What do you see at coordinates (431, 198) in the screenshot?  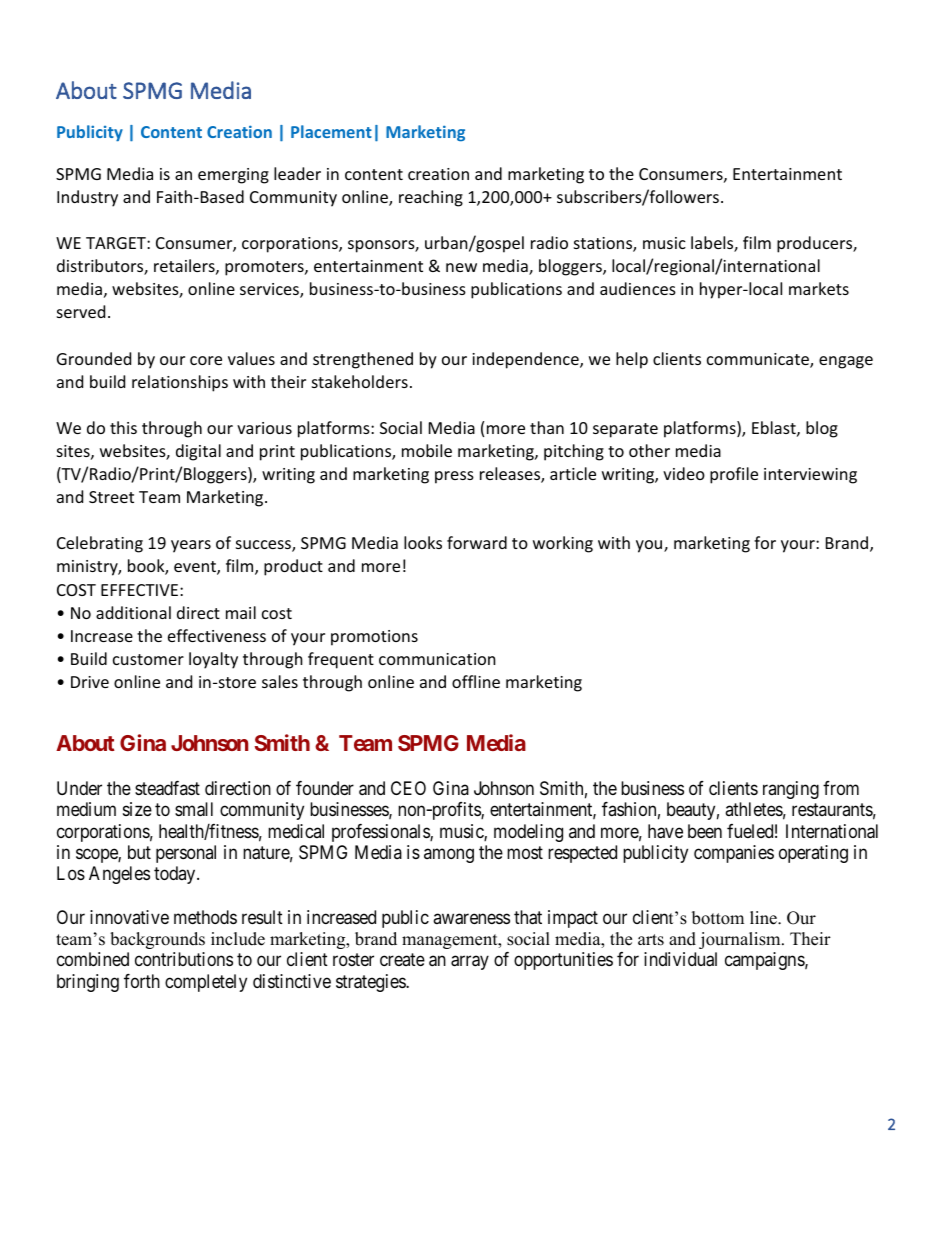 I see `reaching` at bounding box center [431, 198].
